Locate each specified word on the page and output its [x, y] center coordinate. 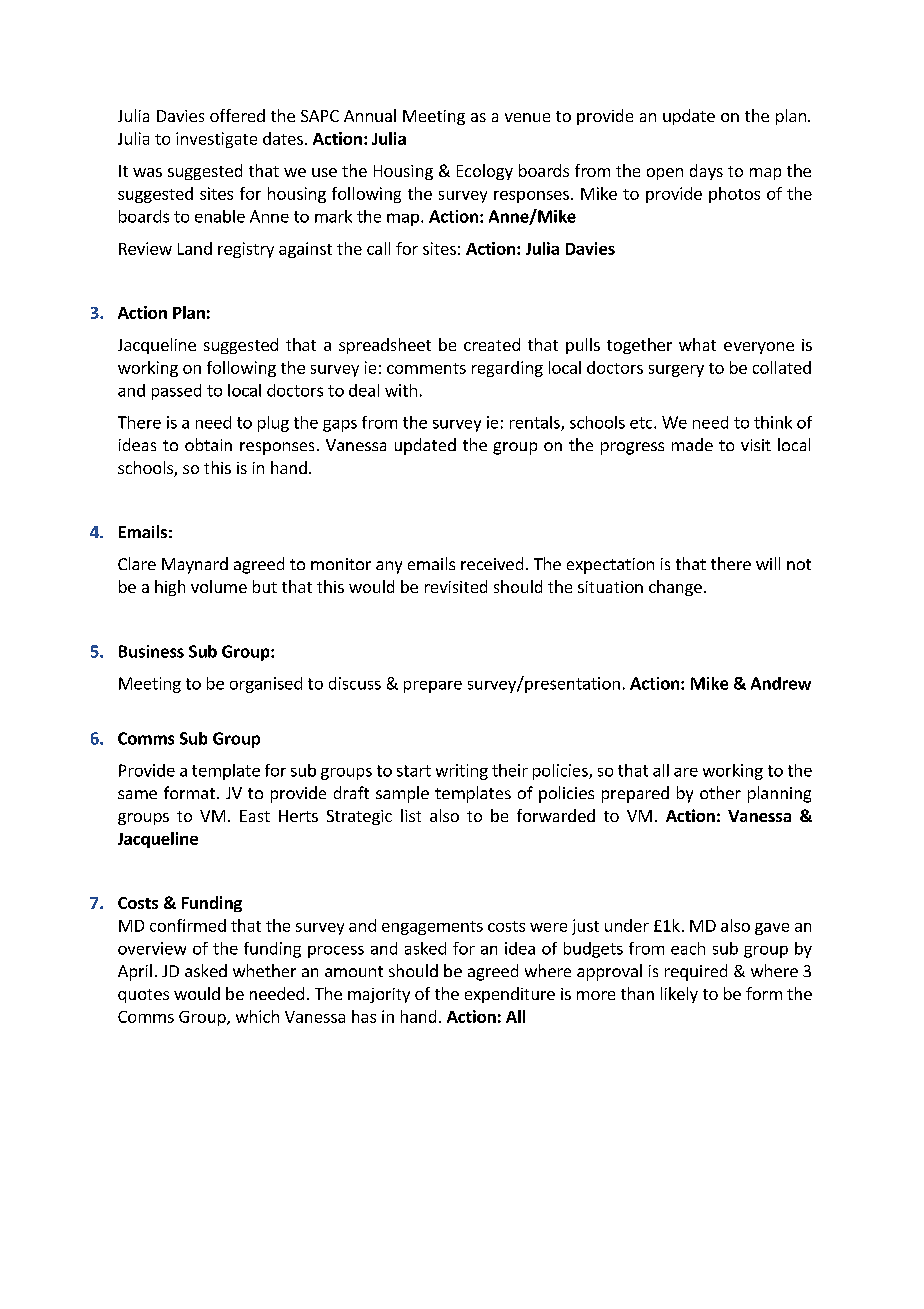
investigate [216, 140]
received [492, 563]
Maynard [195, 565]
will [768, 563]
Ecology [485, 172]
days [706, 172]
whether [264, 970]
